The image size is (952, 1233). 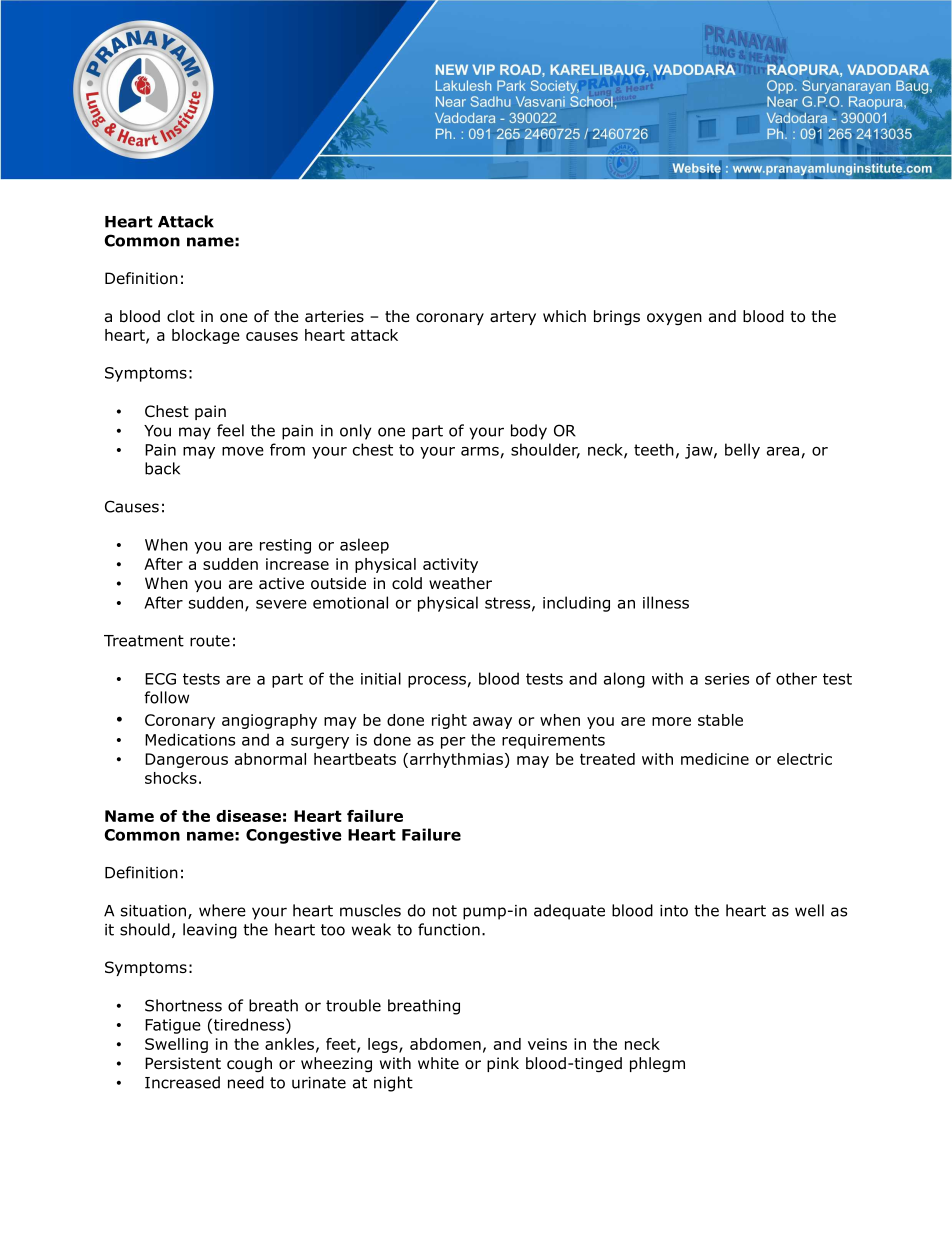 What do you see at coordinates (249, 1064) in the page?
I see `cough` at bounding box center [249, 1064].
